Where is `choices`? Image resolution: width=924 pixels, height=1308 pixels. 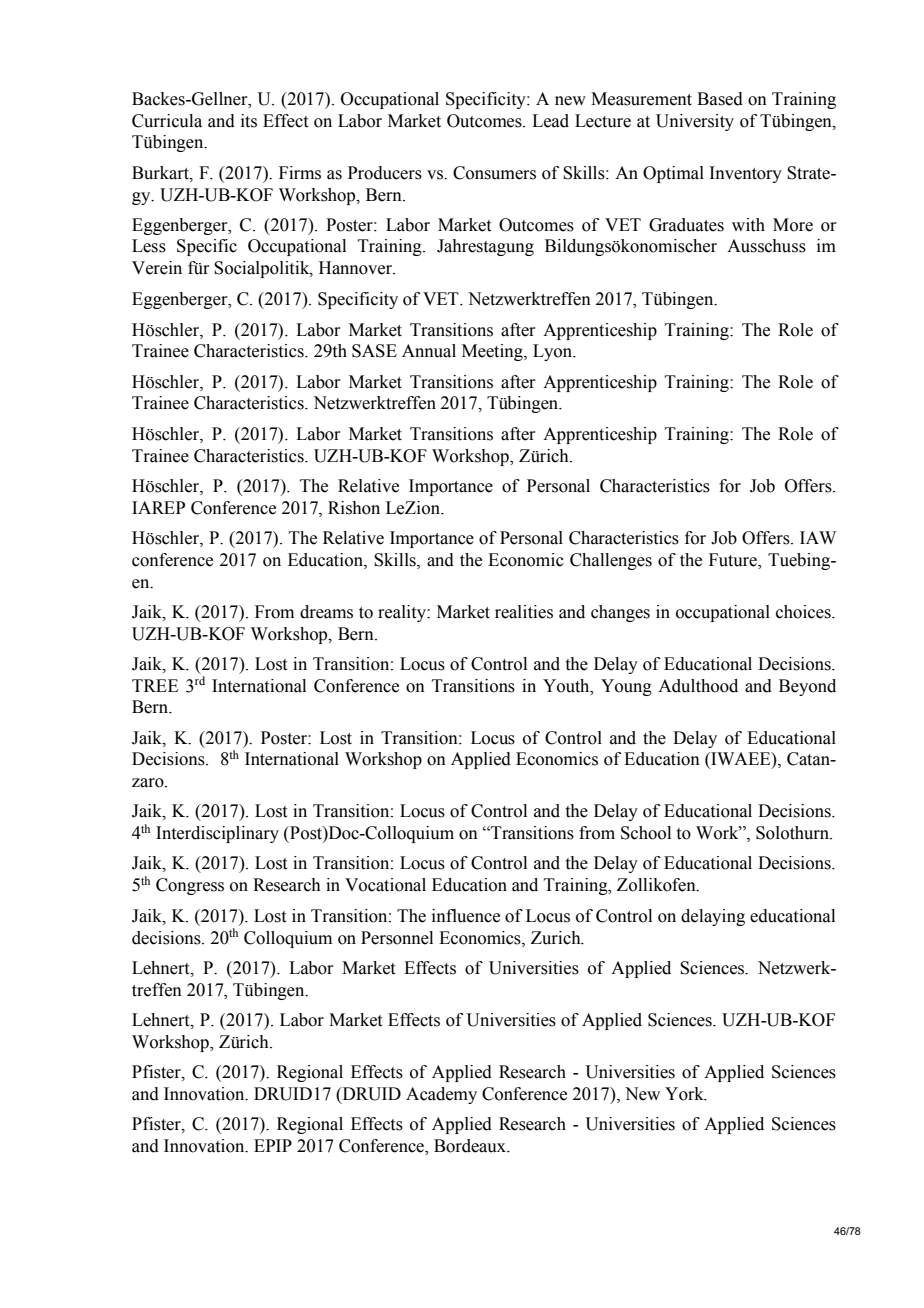 choices is located at coordinates (804, 612).
